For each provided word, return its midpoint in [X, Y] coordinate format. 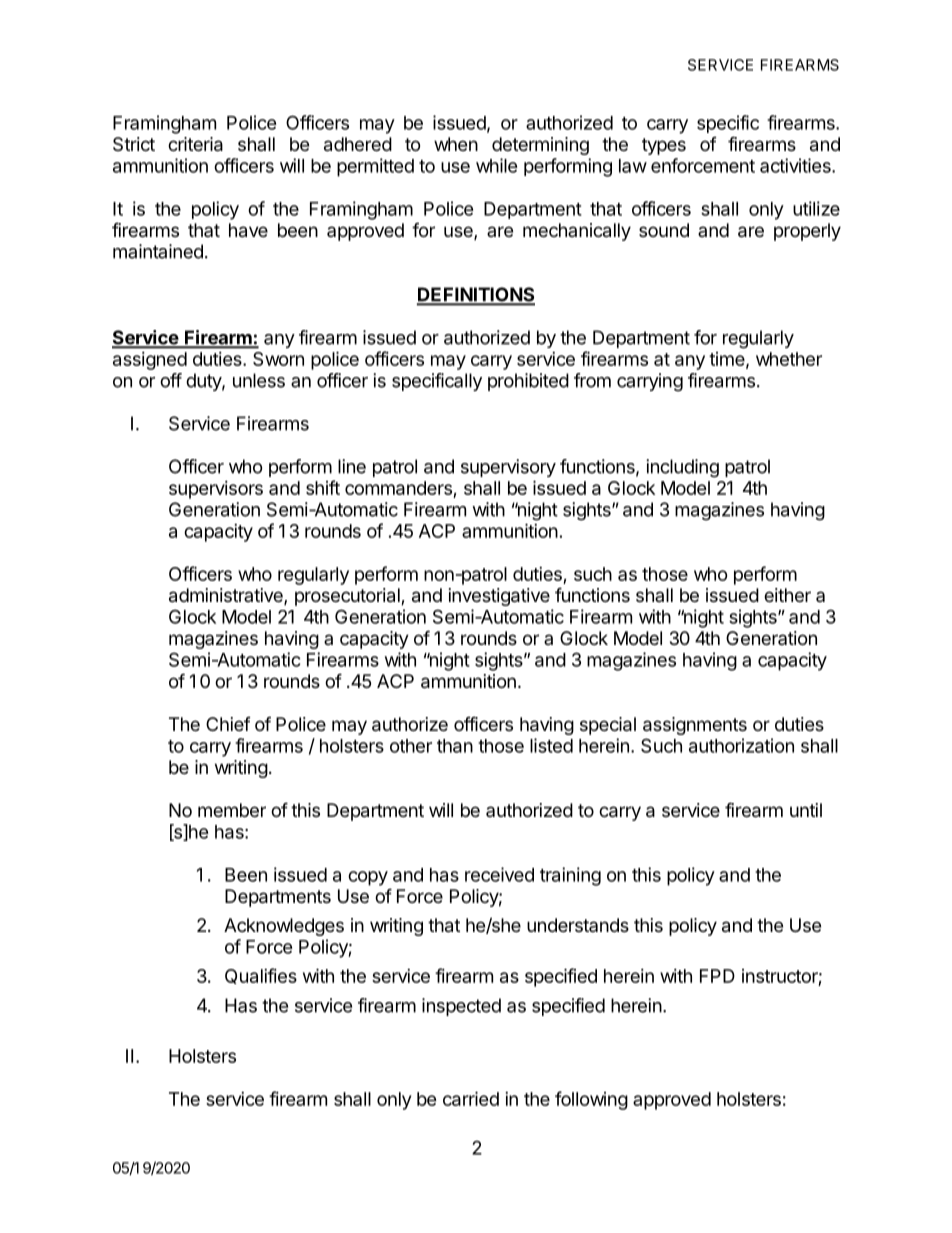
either [787, 595]
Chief [228, 724]
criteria [195, 144]
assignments [695, 726]
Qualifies [261, 976]
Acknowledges [284, 927]
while [497, 165]
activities [796, 165]
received [499, 874]
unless [259, 380]
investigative [499, 597]
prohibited [528, 382]
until [806, 810]
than [455, 746]
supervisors [216, 490]
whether [789, 359]
